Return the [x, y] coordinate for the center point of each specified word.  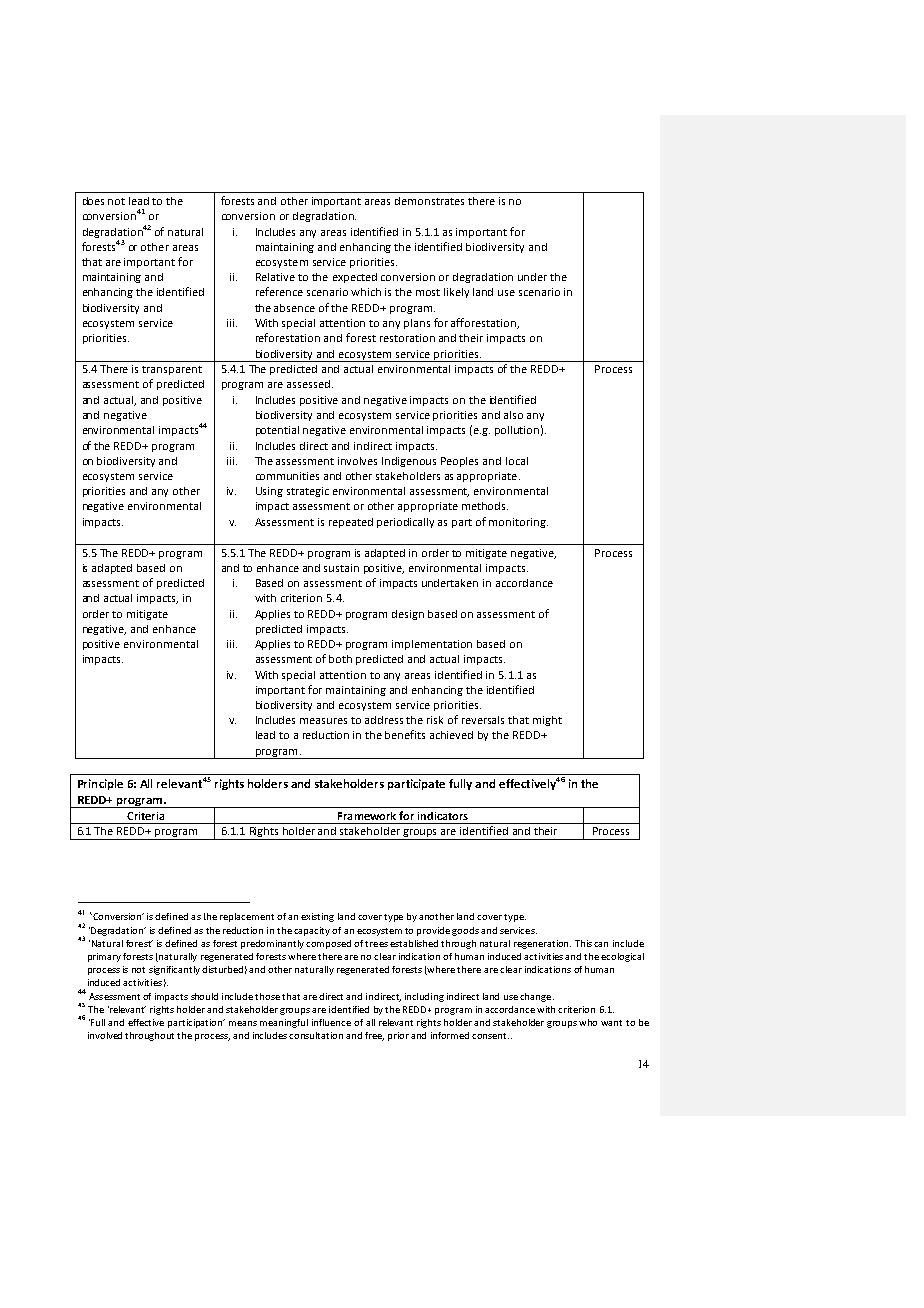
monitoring [518, 523]
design [408, 615]
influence [331, 1022]
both [340, 659]
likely [456, 293]
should [204, 996]
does [93, 201]
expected [355, 278]
